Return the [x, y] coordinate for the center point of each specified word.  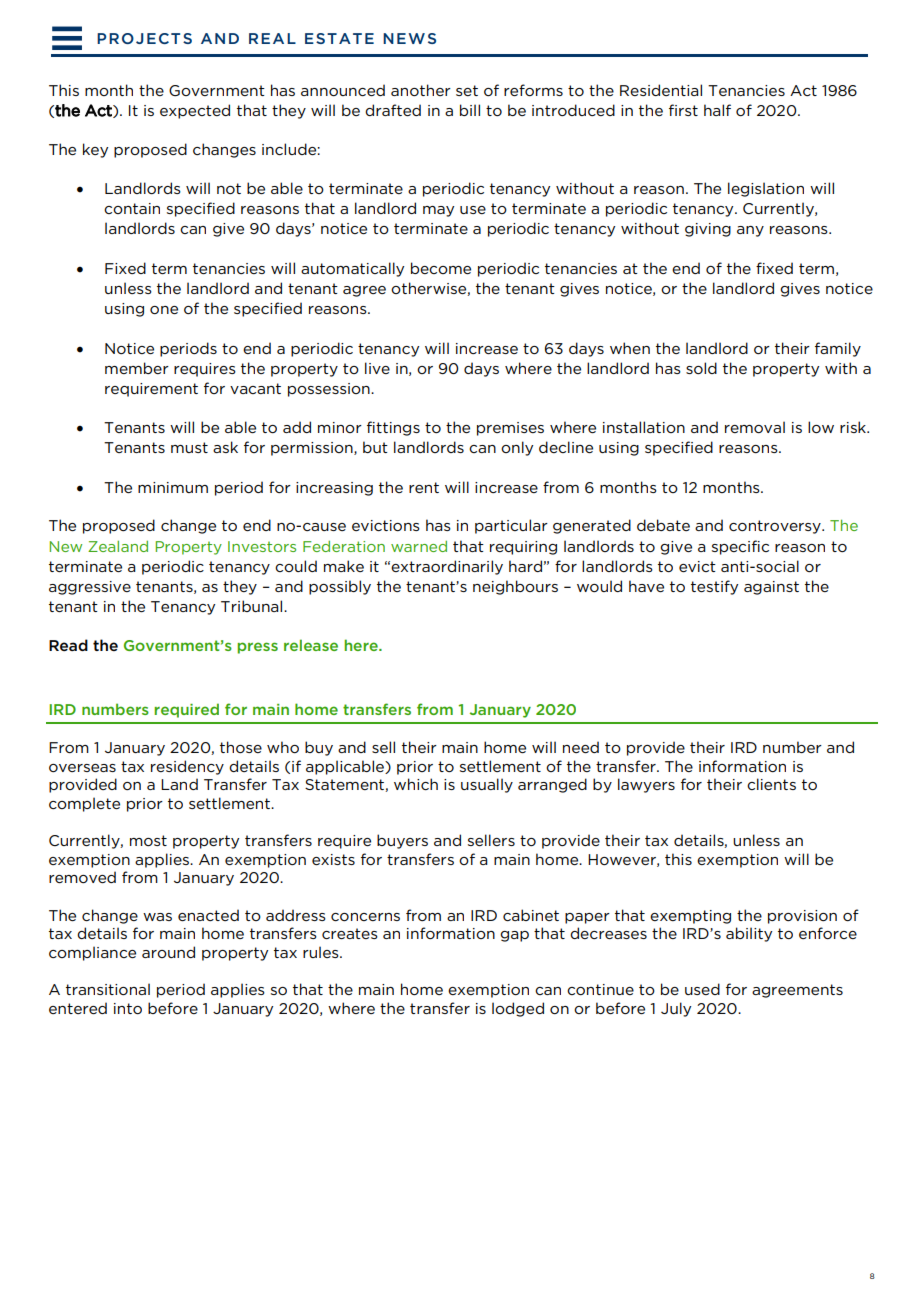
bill [470, 110]
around [168, 952]
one [164, 310]
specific [740, 547]
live [377, 368]
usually [487, 785]
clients [771, 784]
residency [187, 767]
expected [195, 111]
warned [419, 546]
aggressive [90, 588]
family [838, 349]
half [717, 110]
